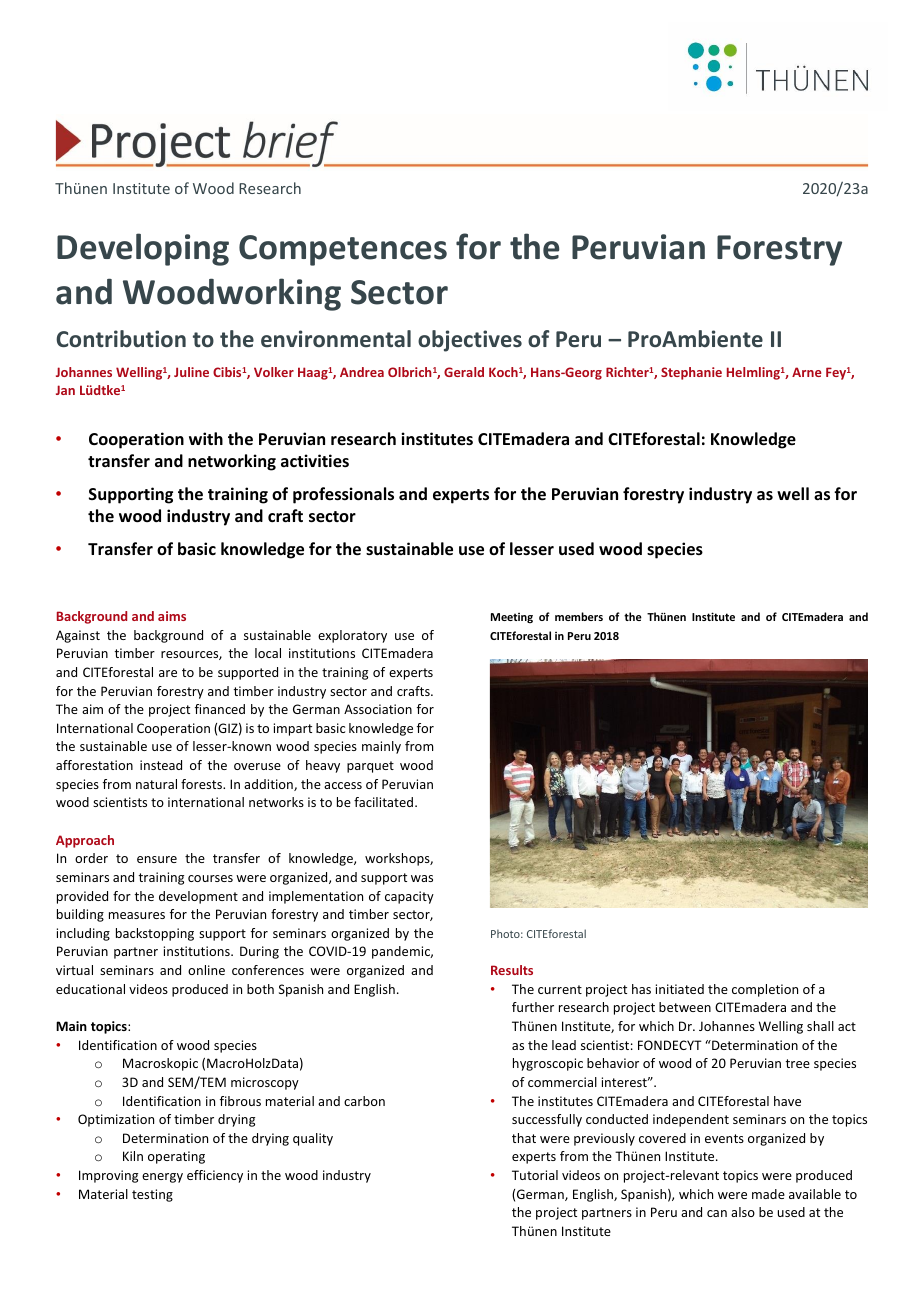 This screenshot has width=924, height=1307. I want to click on Association, so click(378, 709).
